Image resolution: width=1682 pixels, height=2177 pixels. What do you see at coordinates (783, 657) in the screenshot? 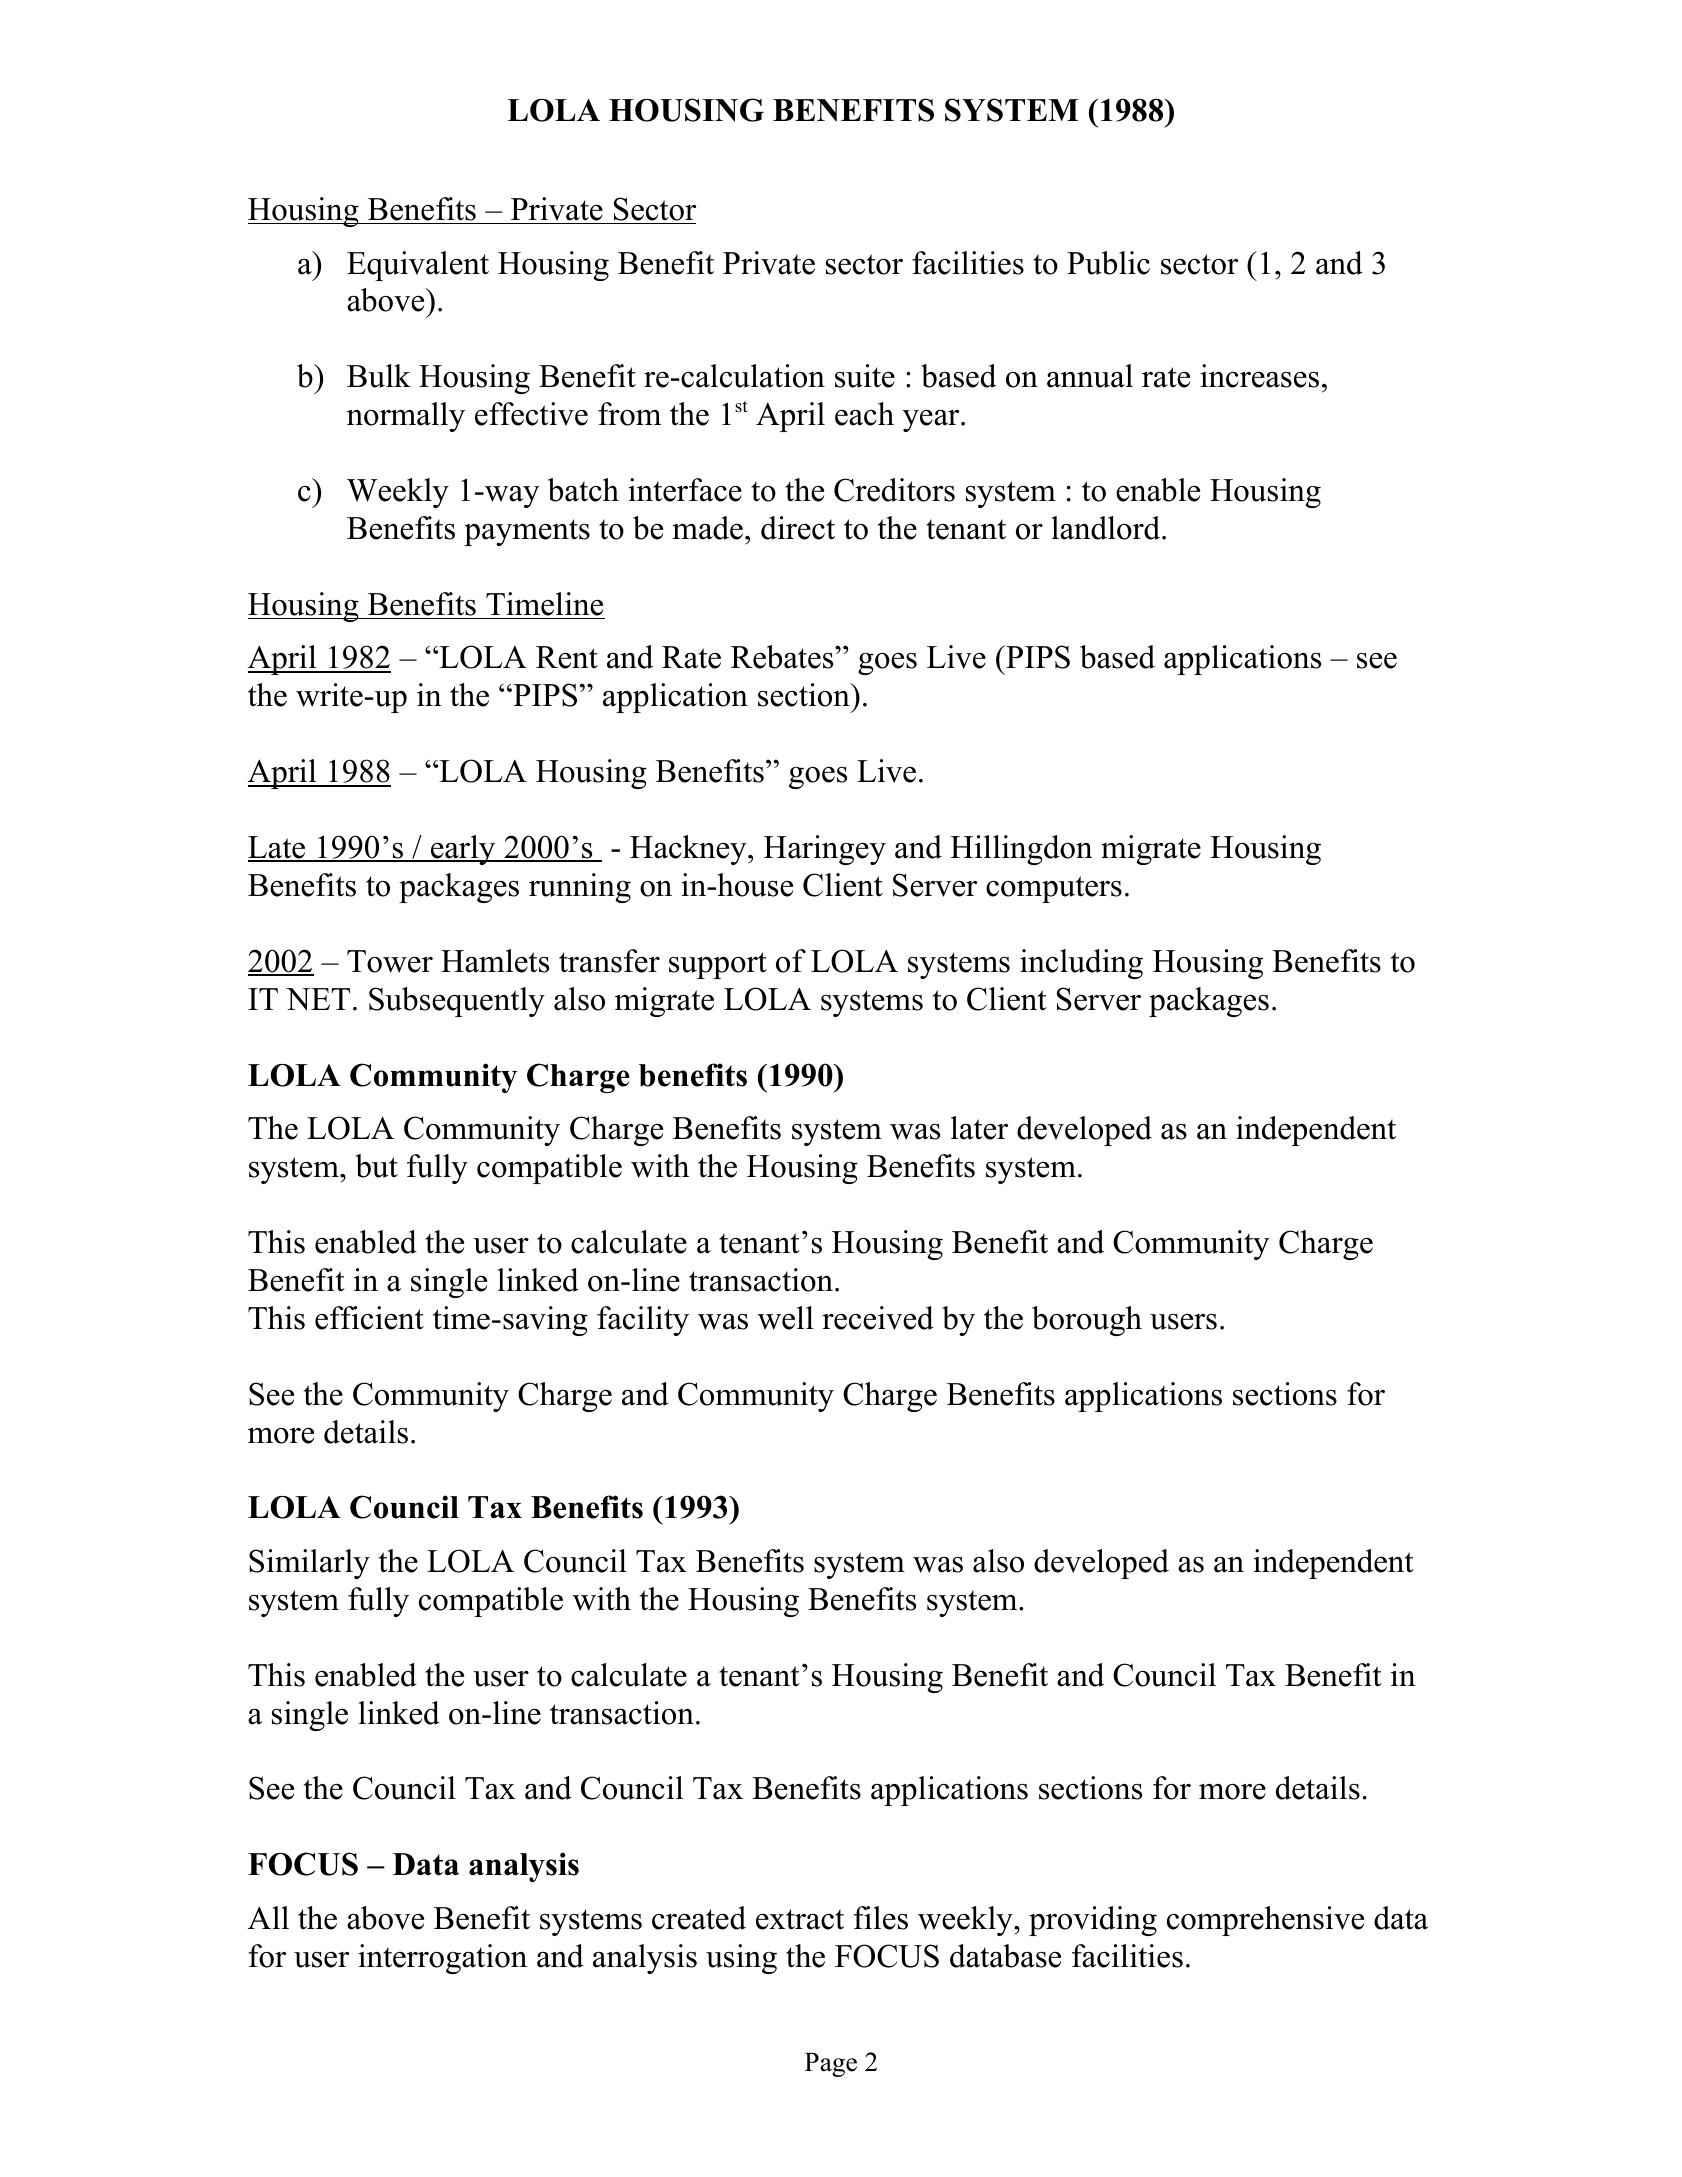
I see `Rebates` at bounding box center [783, 657].
